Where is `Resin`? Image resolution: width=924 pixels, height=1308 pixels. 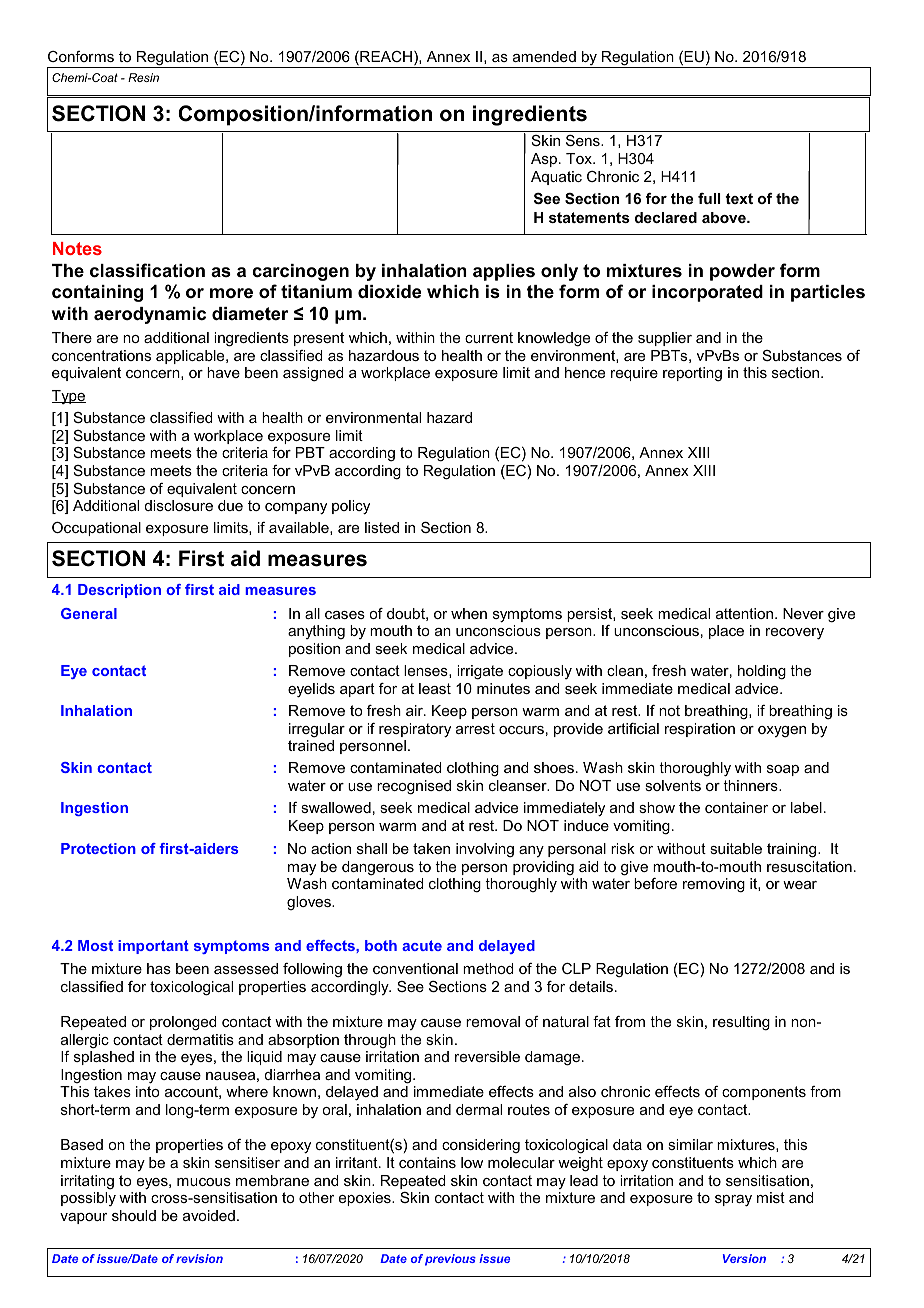
Resin is located at coordinates (143, 77).
